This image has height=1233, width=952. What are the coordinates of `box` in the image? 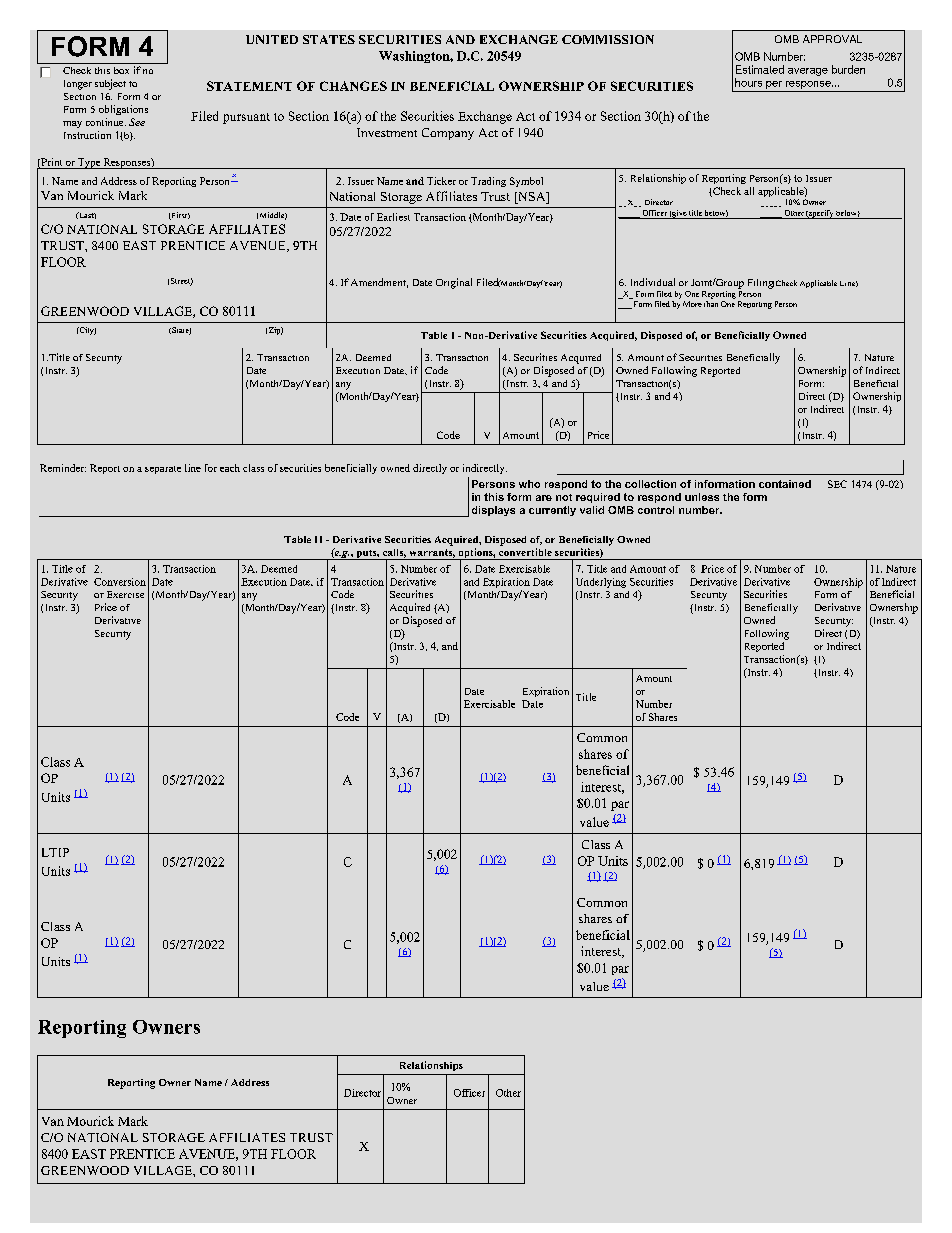 It's located at (121, 70).
